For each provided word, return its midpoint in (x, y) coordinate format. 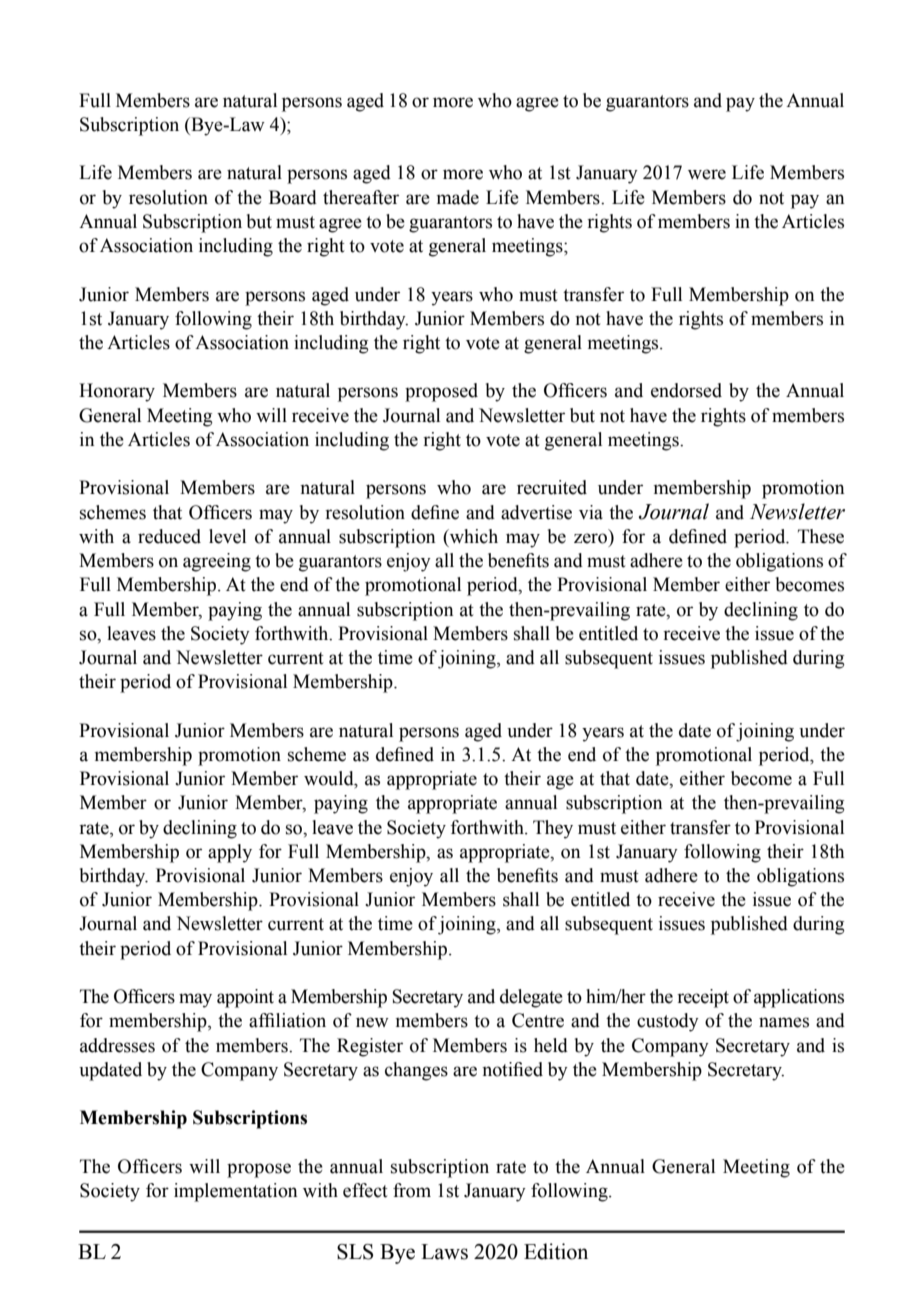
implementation (235, 1192)
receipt (703, 998)
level (227, 536)
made (458, 197)
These (821, 536)
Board (293, 197)
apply (230, 853)
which (473, 536)
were (707, 174)
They (553, 829)
